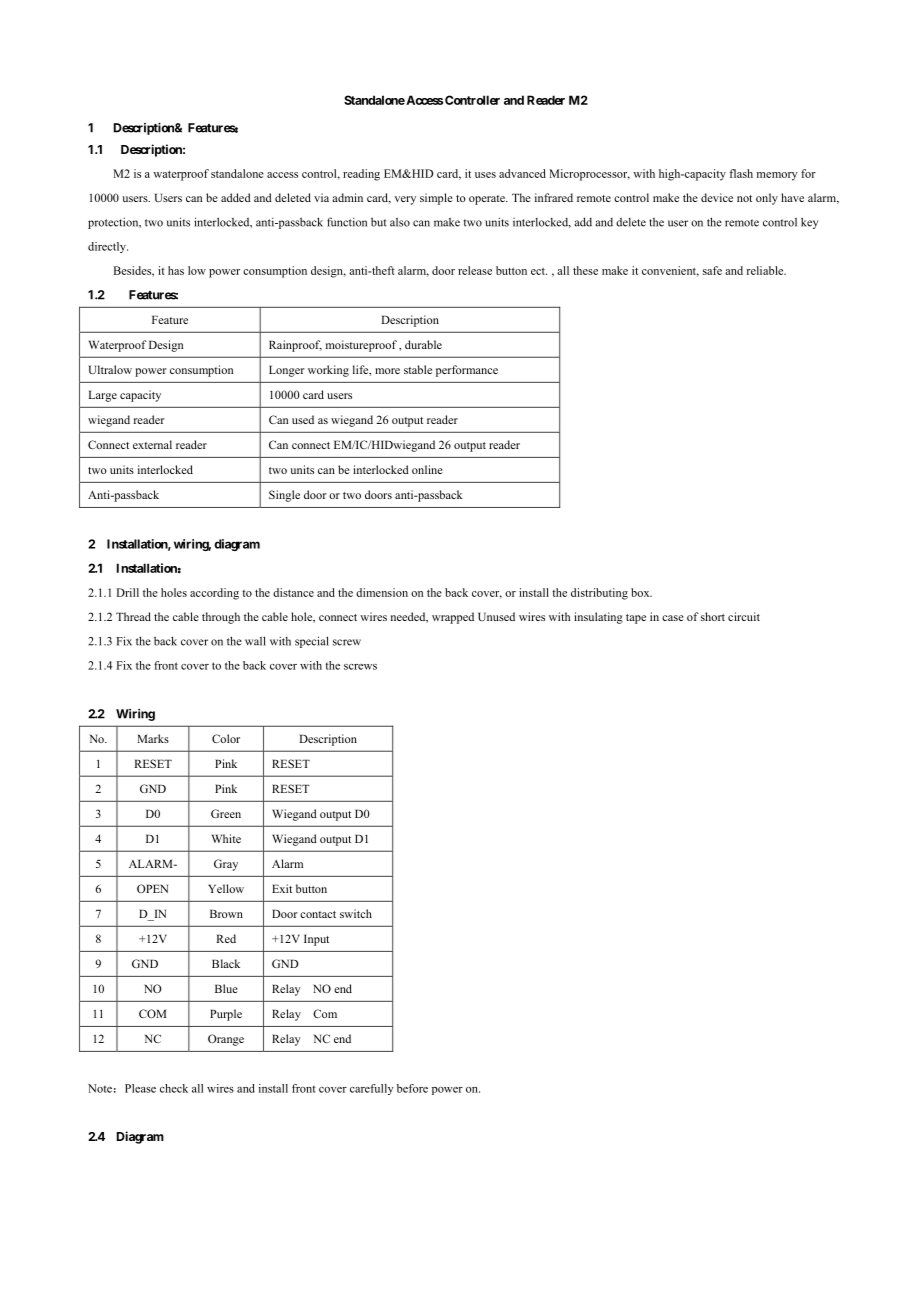 Image resolution: width=924 pixels, height=1308 pixels. What do you see at coordinates (152, 444) in the document?
I see `external` at bounding box center [152, 444].
